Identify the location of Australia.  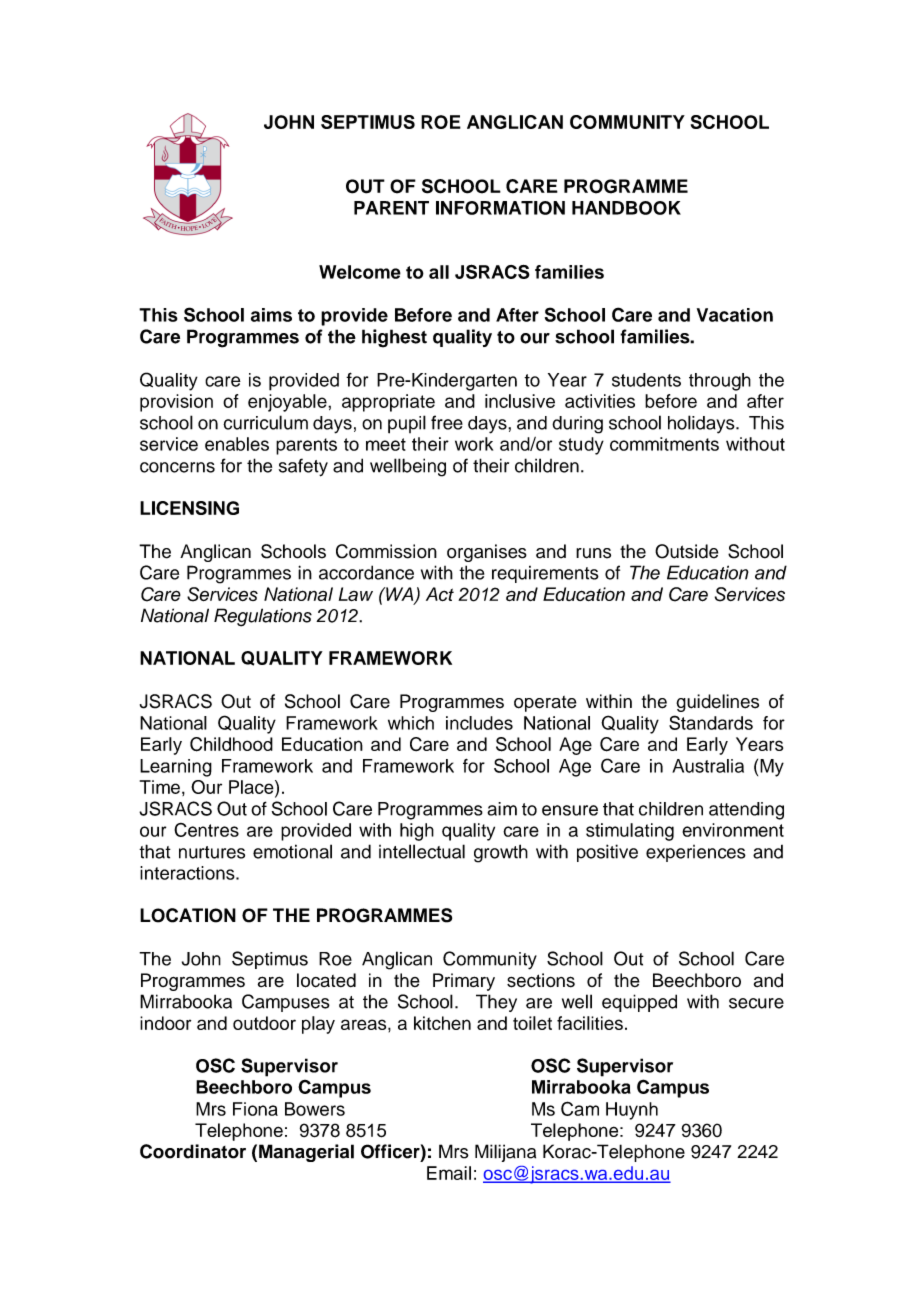
(708, 766).
